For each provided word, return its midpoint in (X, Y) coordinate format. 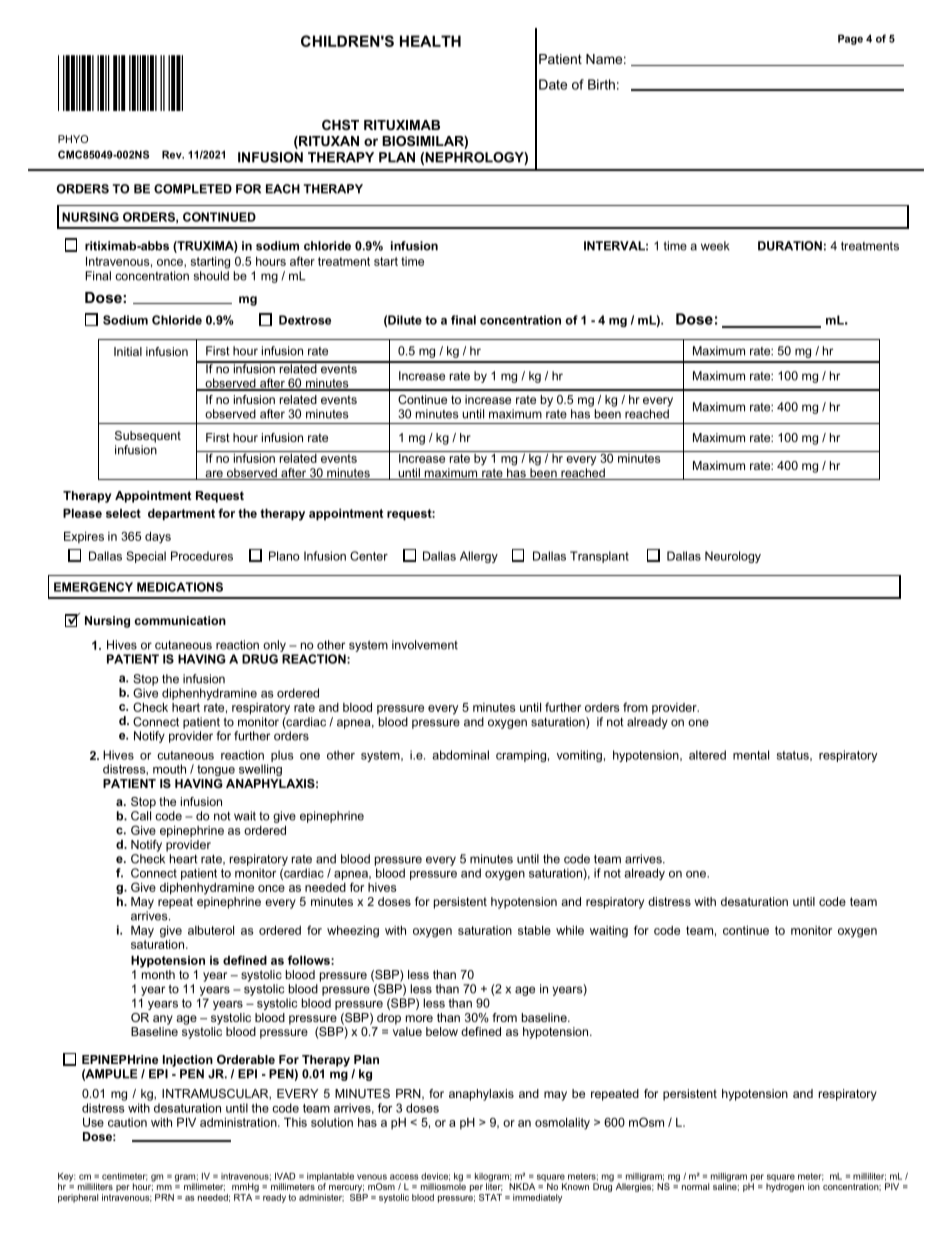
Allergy (479, 557)
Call (141, 816)
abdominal (460, 755)
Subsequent (148, 437)
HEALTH (430, 41)
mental (751, 755)
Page (850, 39)
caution (127, 1122)
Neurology (733, 557)
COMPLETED (193, 189)
